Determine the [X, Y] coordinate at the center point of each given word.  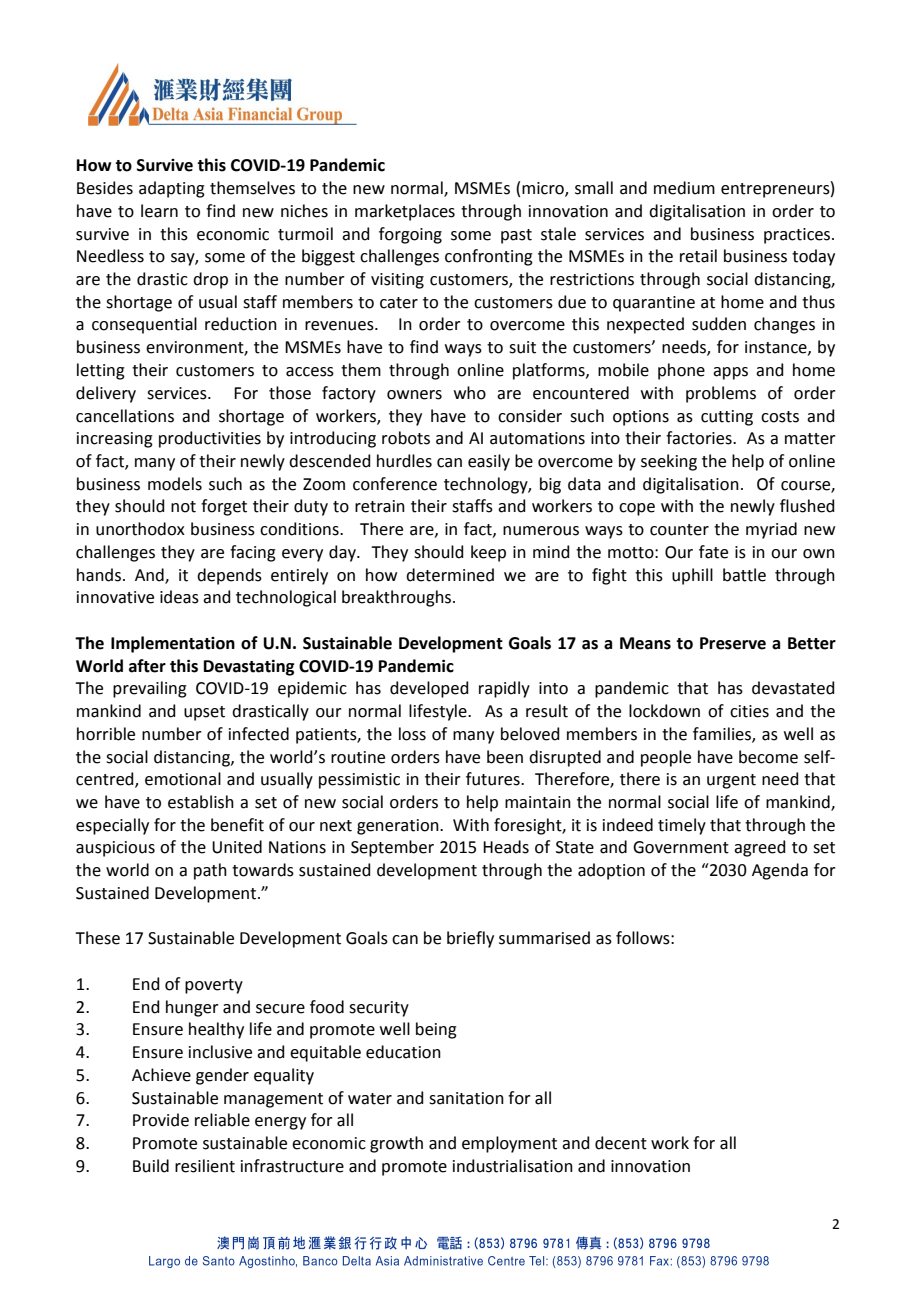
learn [159, 211]
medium [684, 188]
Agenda [780, 871]
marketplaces [405, 212]
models [175, 484]
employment [509, 1144]
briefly [470, 939]
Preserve [733, 643]
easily [489, 462]
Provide [161, 1120]
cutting [727, 418]
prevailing [150, 689]
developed [429, 689]
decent [621, 1143]
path [210, 871]
